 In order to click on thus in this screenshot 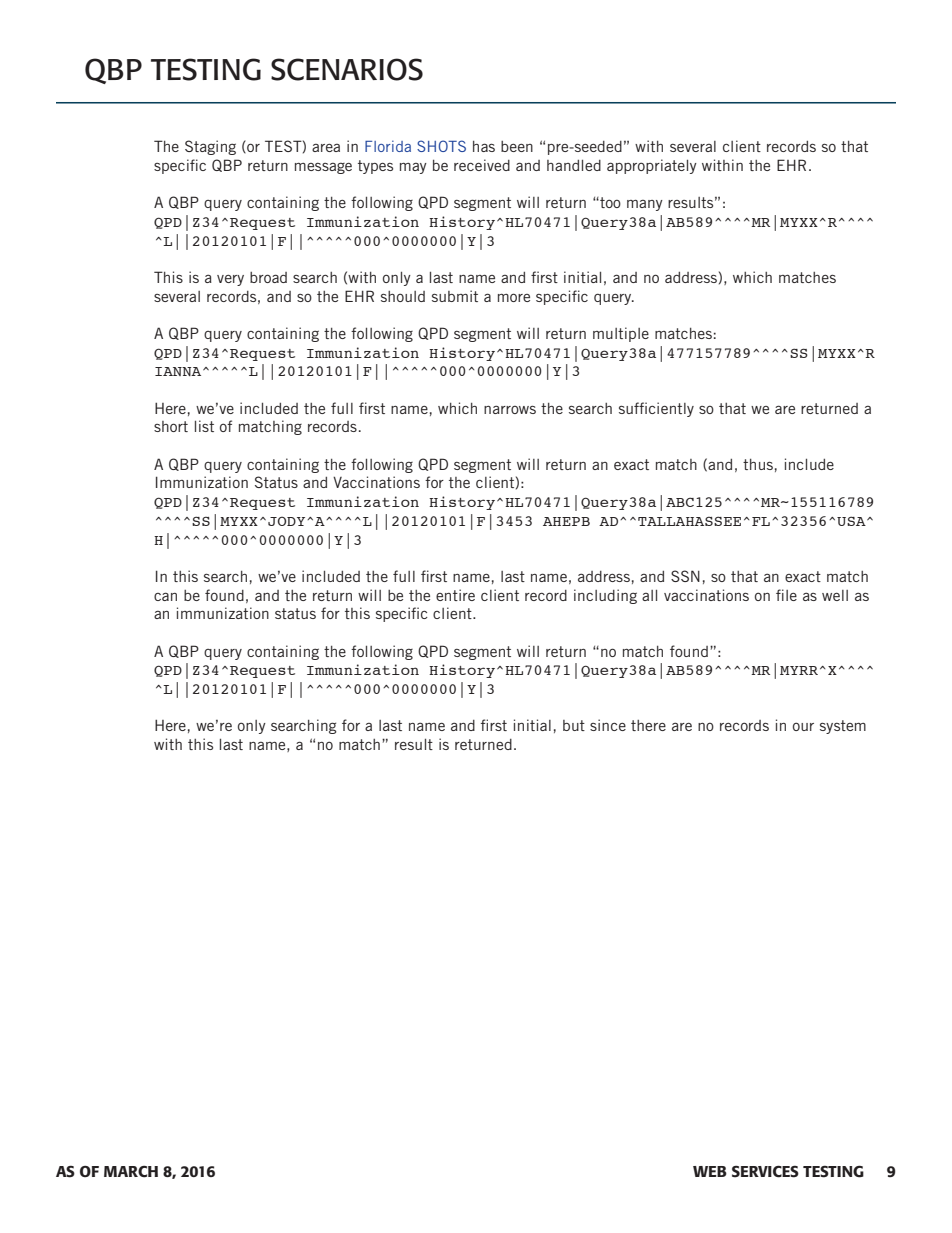, I will do `click(758, 464)`.
